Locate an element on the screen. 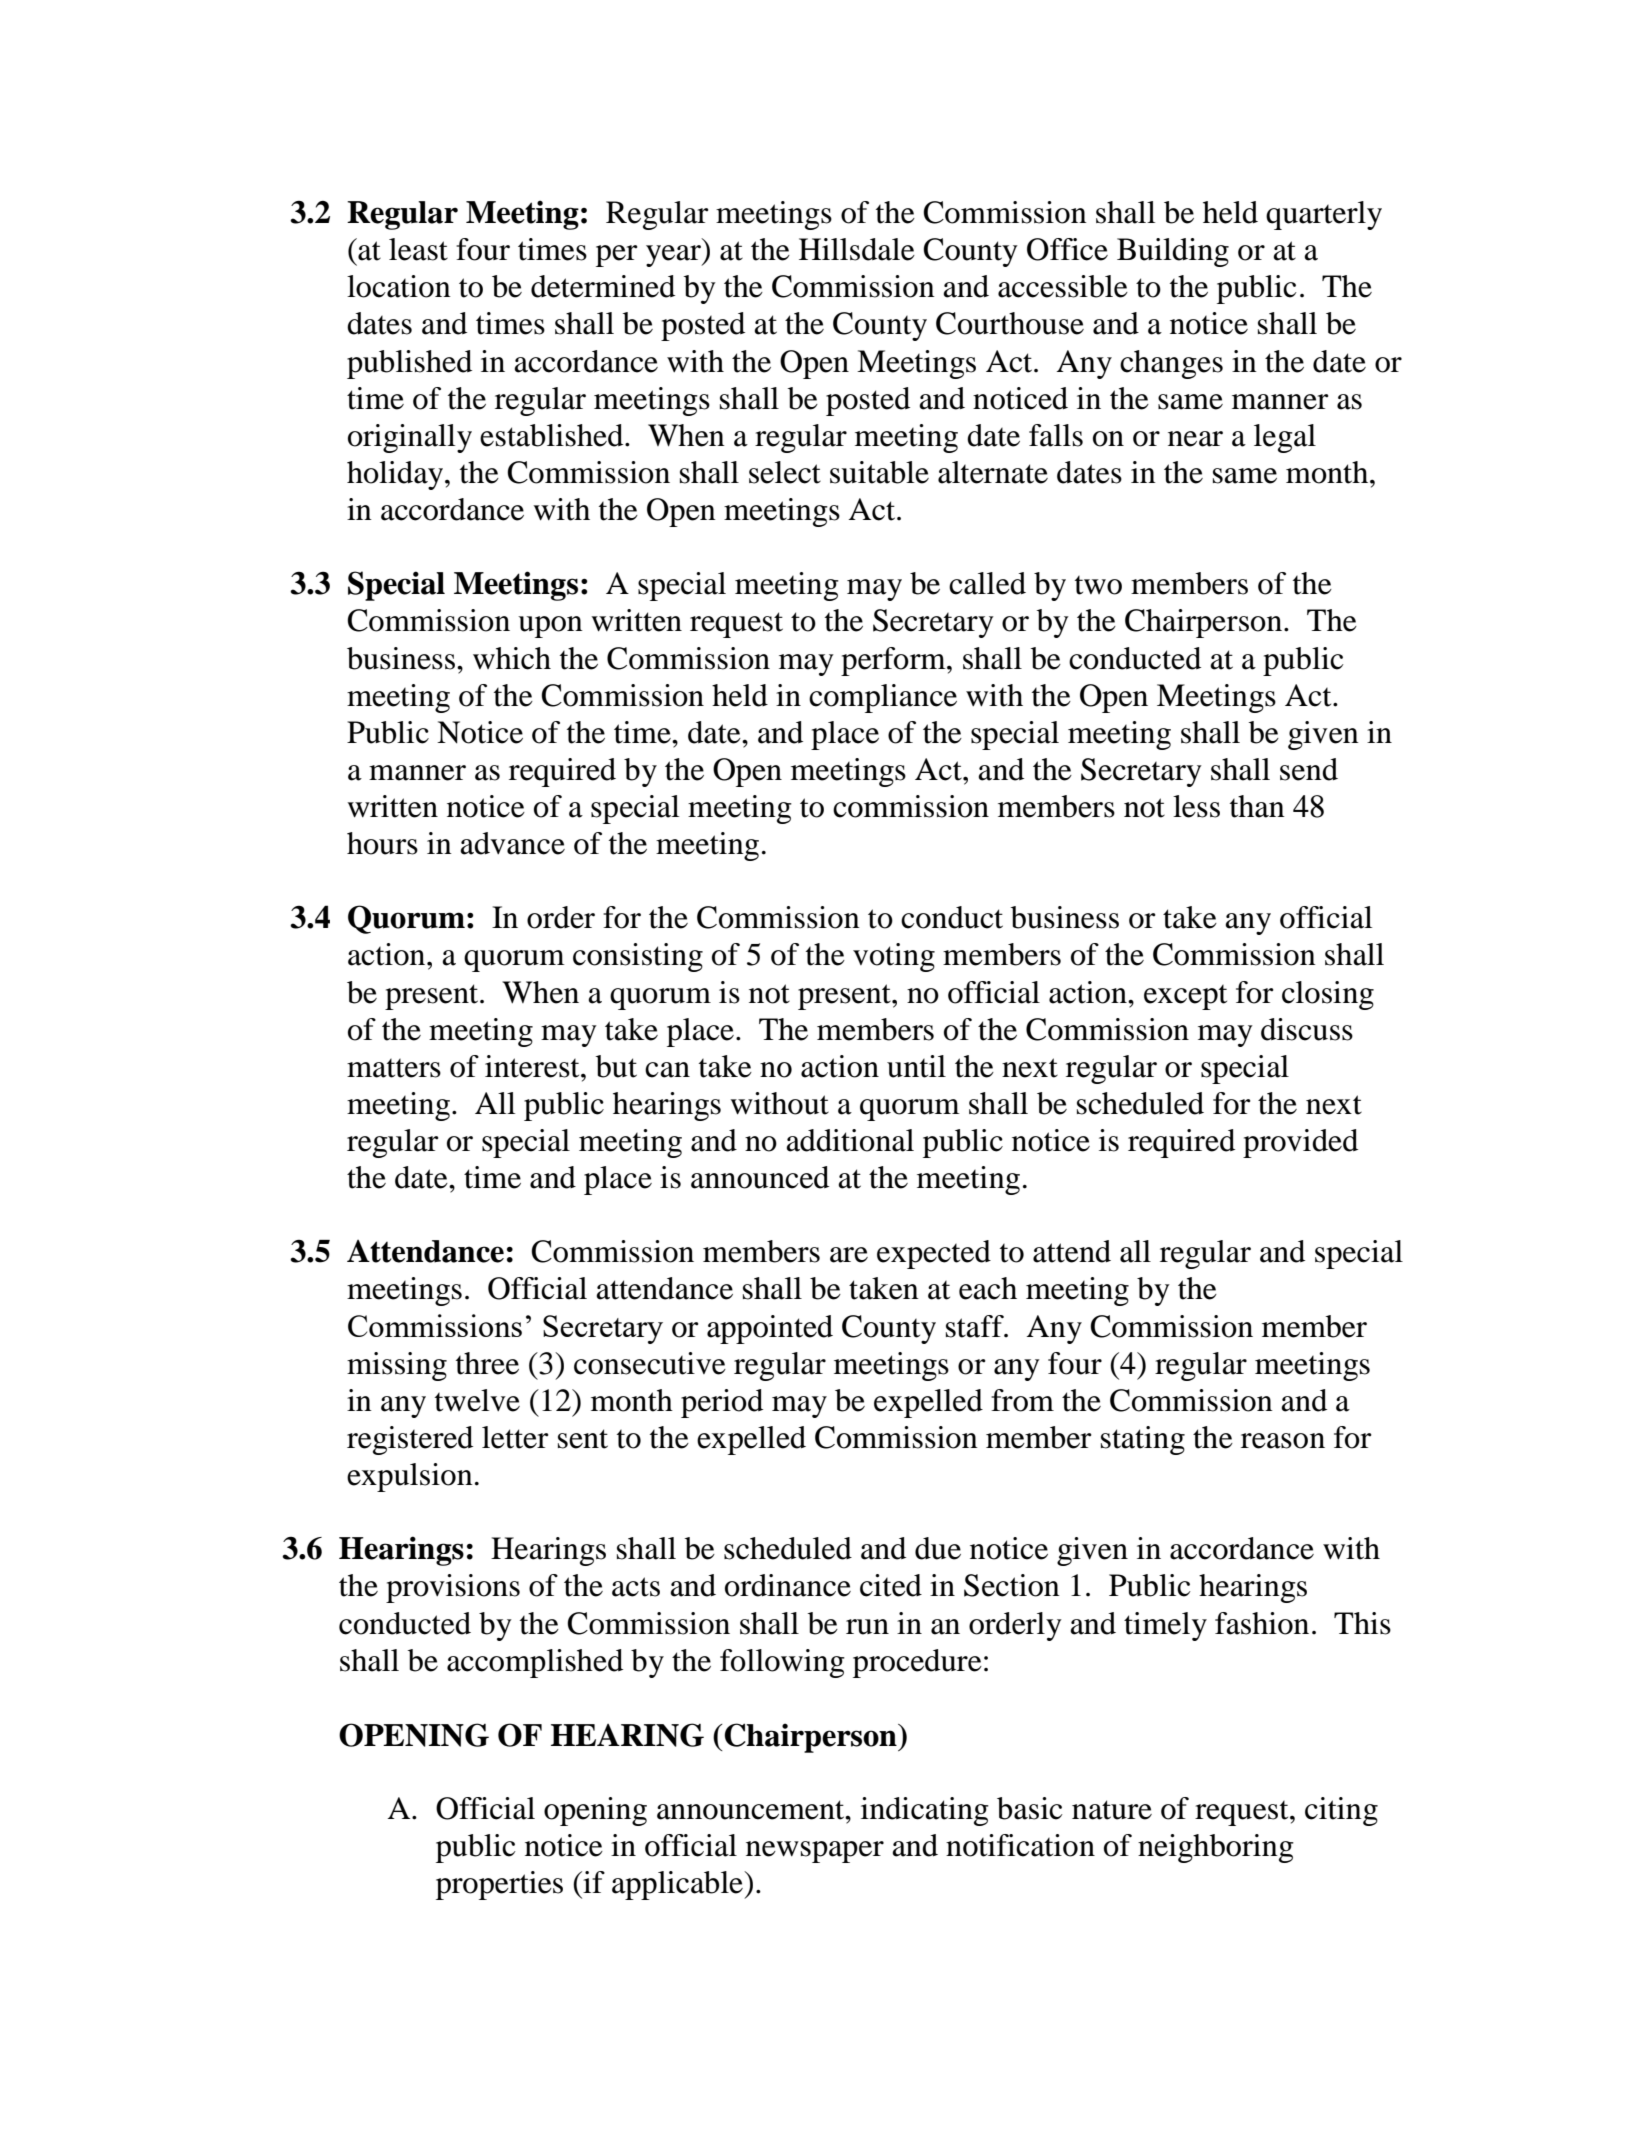  Building is located at coordinates (1173, 252).
